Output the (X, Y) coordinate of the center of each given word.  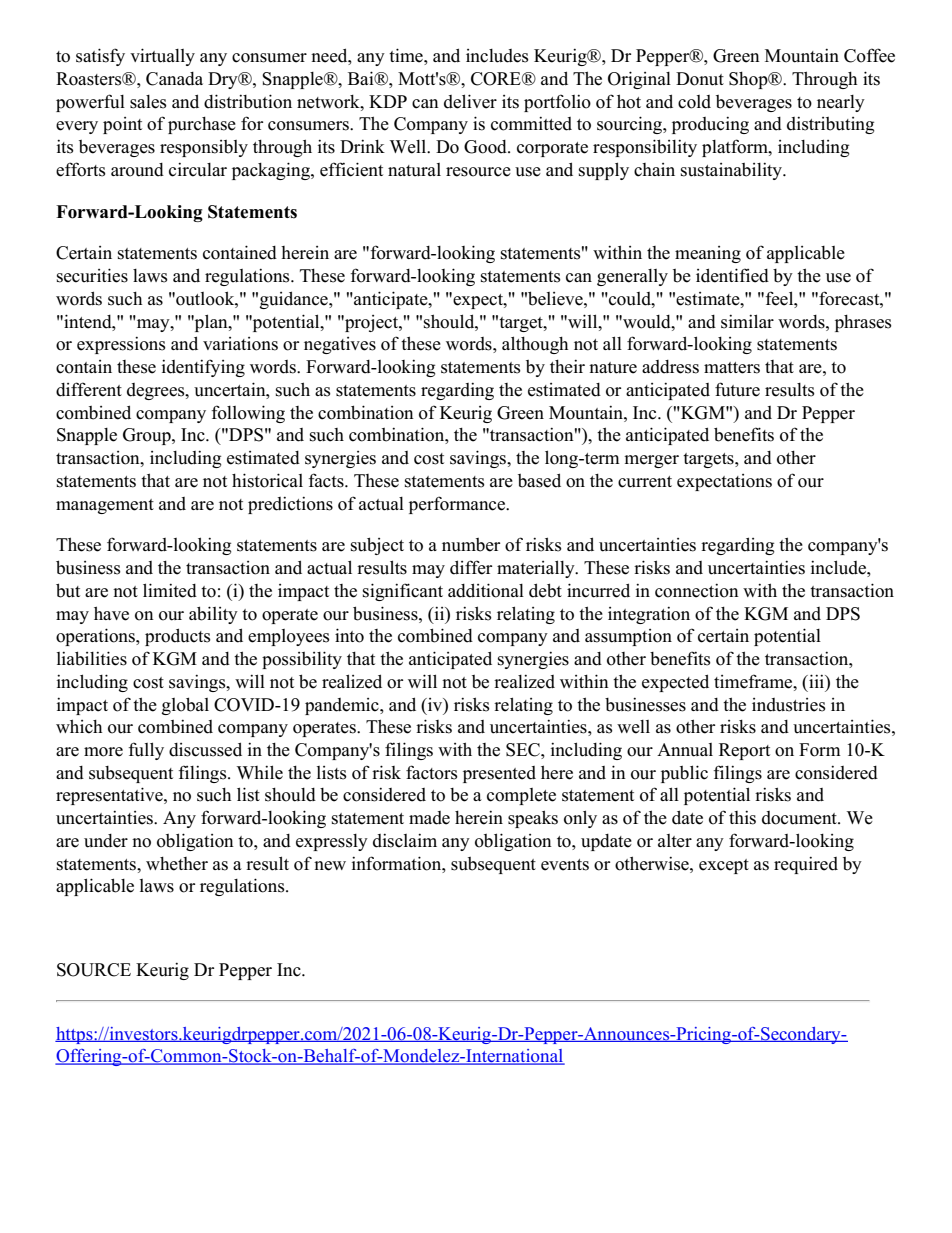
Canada (174, 79)
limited (170, 590)
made (429, 818)
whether (177, 864)
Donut (700, 79)
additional (486, 590)
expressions (121, 345)
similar (747, 321)
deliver (470, 101)
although (535, 345)
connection (697, 590)
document (800, 818)
